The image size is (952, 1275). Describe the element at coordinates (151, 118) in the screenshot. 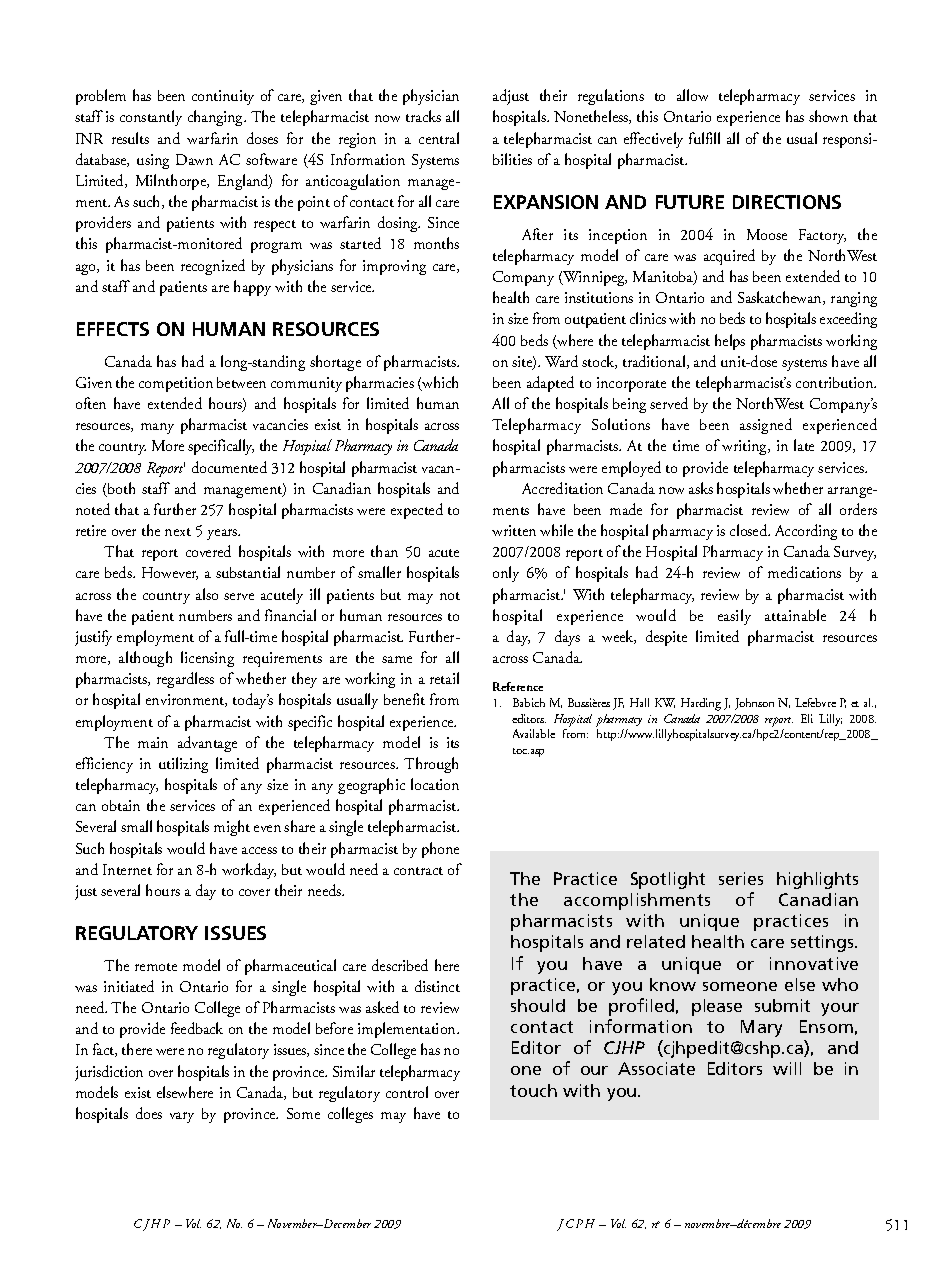

I see `constantly` at that location.
